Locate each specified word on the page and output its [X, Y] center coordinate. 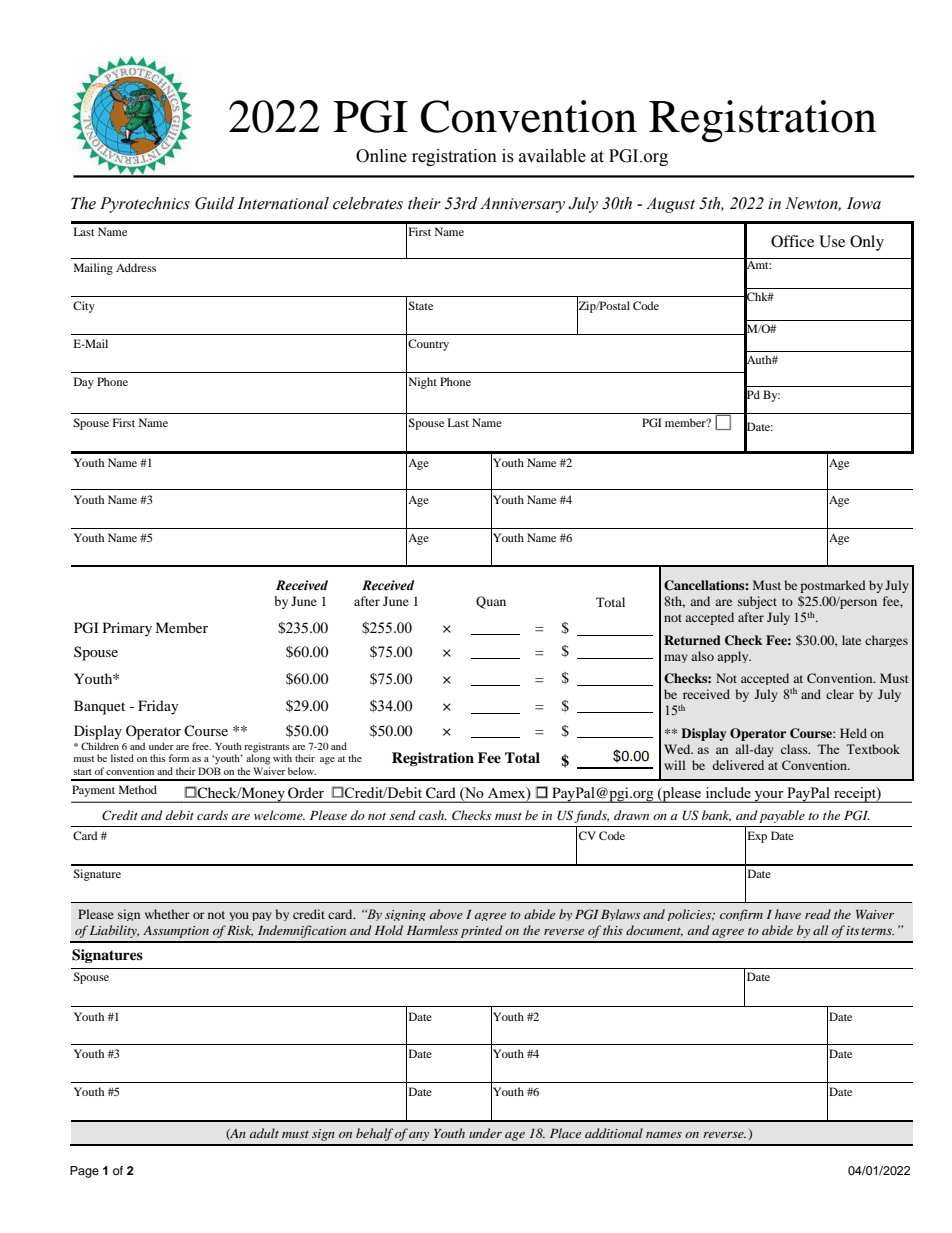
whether [167, 914]
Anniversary [522, 205]
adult [264, 1133]
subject [757, 602]
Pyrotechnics [145, 205]
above [446, 914]
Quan [491, 602]
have [788, 914]
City [84, 307]
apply [734, 657]
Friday [158, 707]
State [420, 305]
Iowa [864, 203]
